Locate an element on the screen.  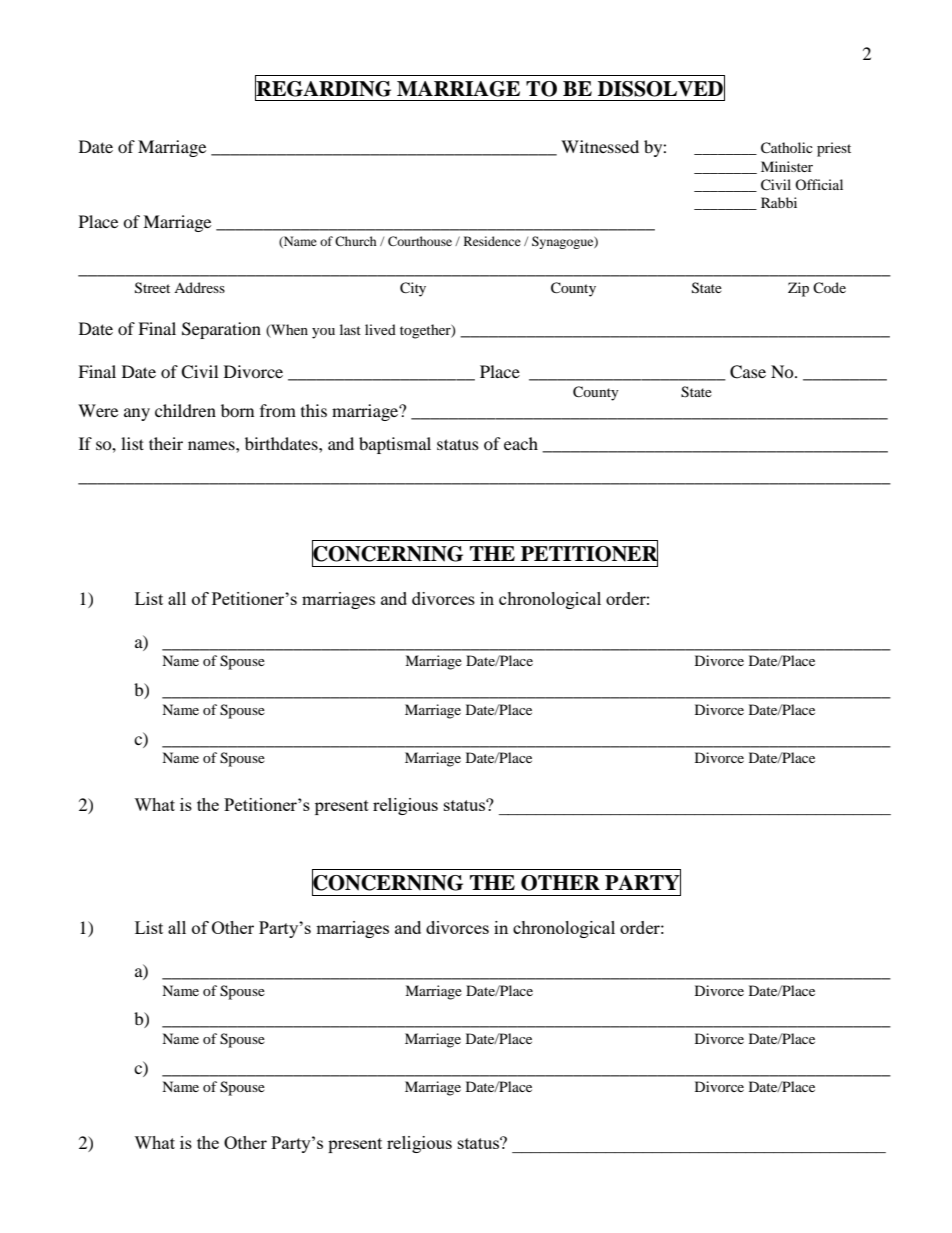
Minister is located at coordinates (787, 166).
